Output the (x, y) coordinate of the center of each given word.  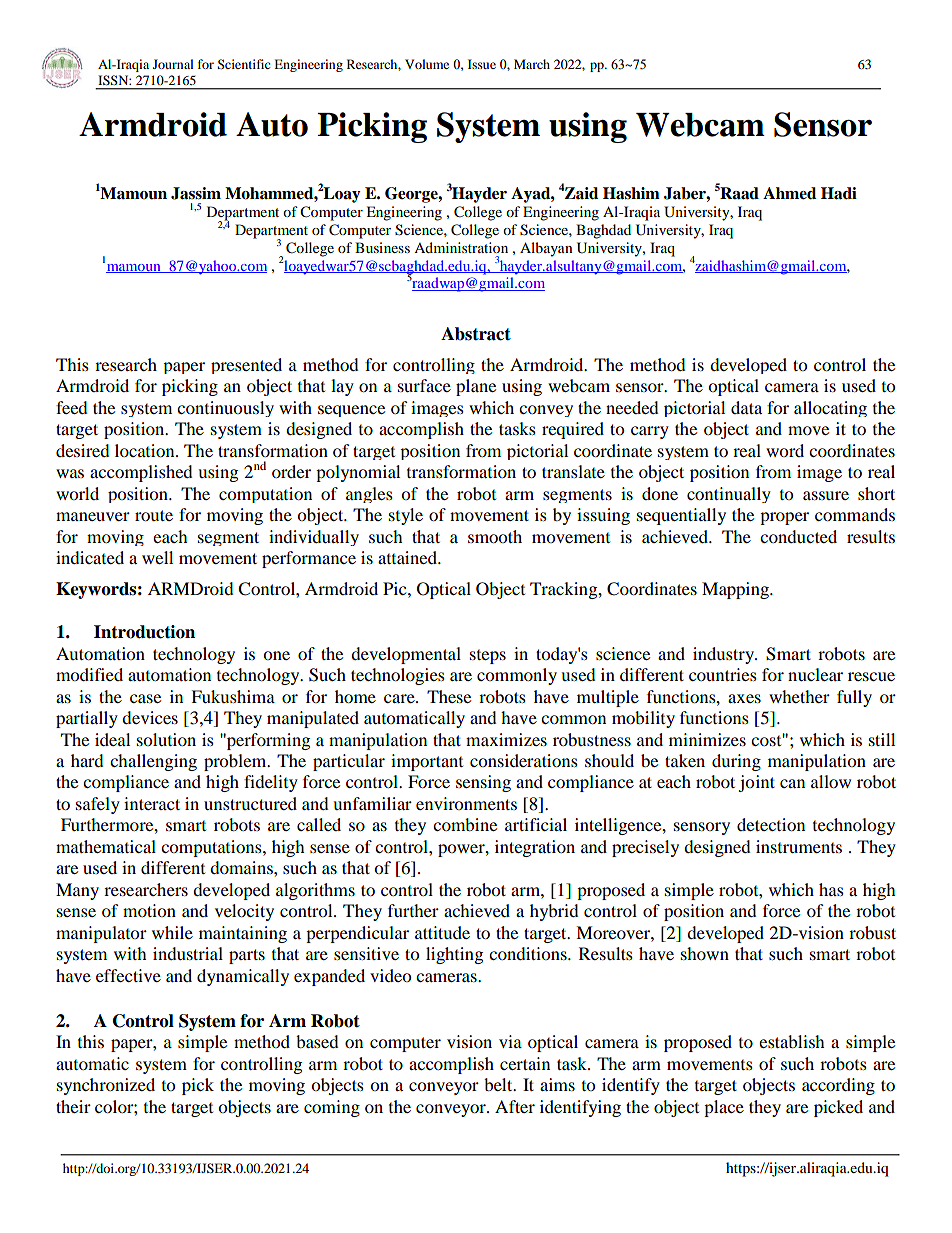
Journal (173, 64)
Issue (482, 64)
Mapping (736, 590)
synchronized (106, 1086)
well (157, 557)
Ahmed (789, 193)
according (838, 1086)
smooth (495, 536)
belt (499, 1084)
